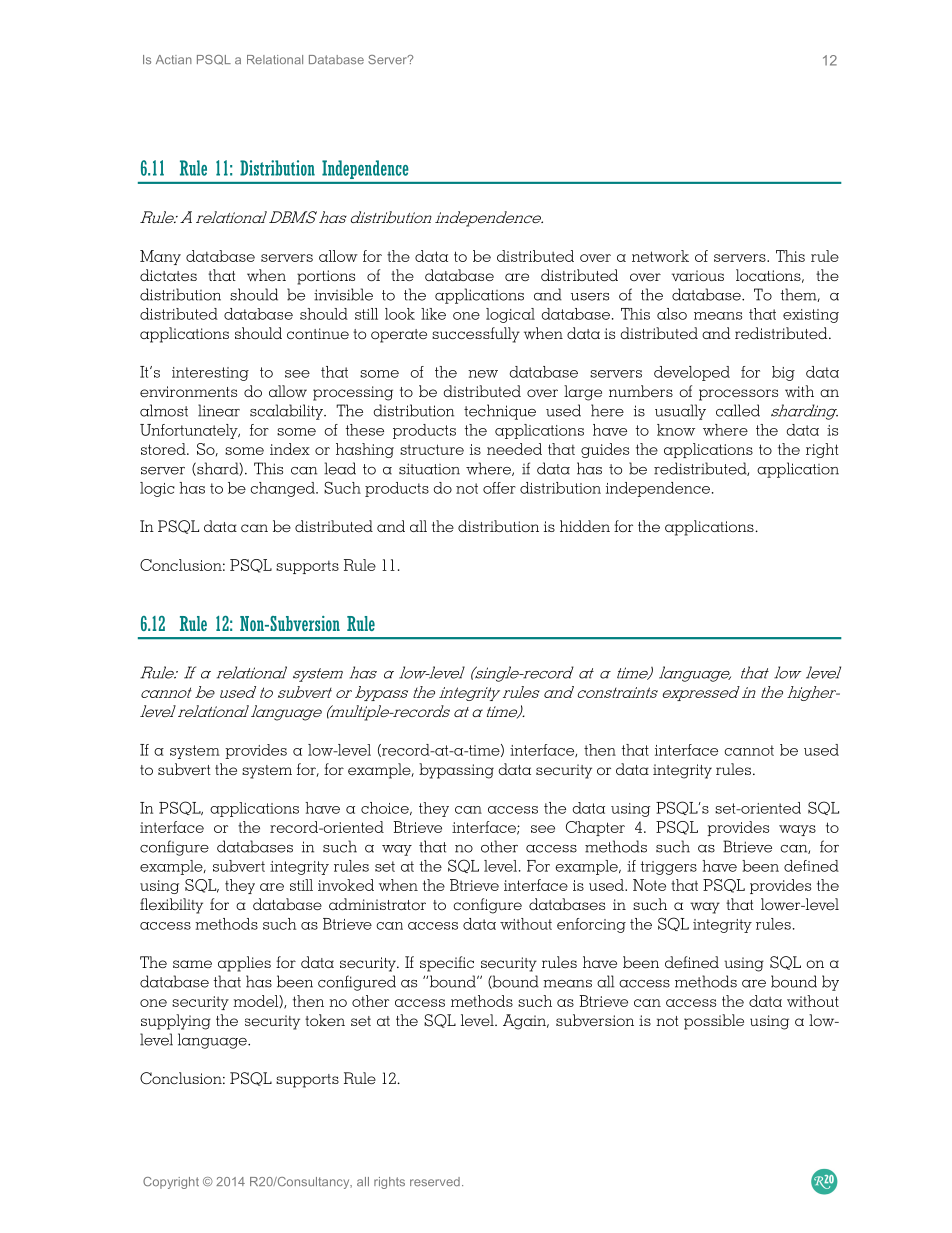 This screenshot has height=1233, width=952. I want to click on invoked, so click(346, 885).
